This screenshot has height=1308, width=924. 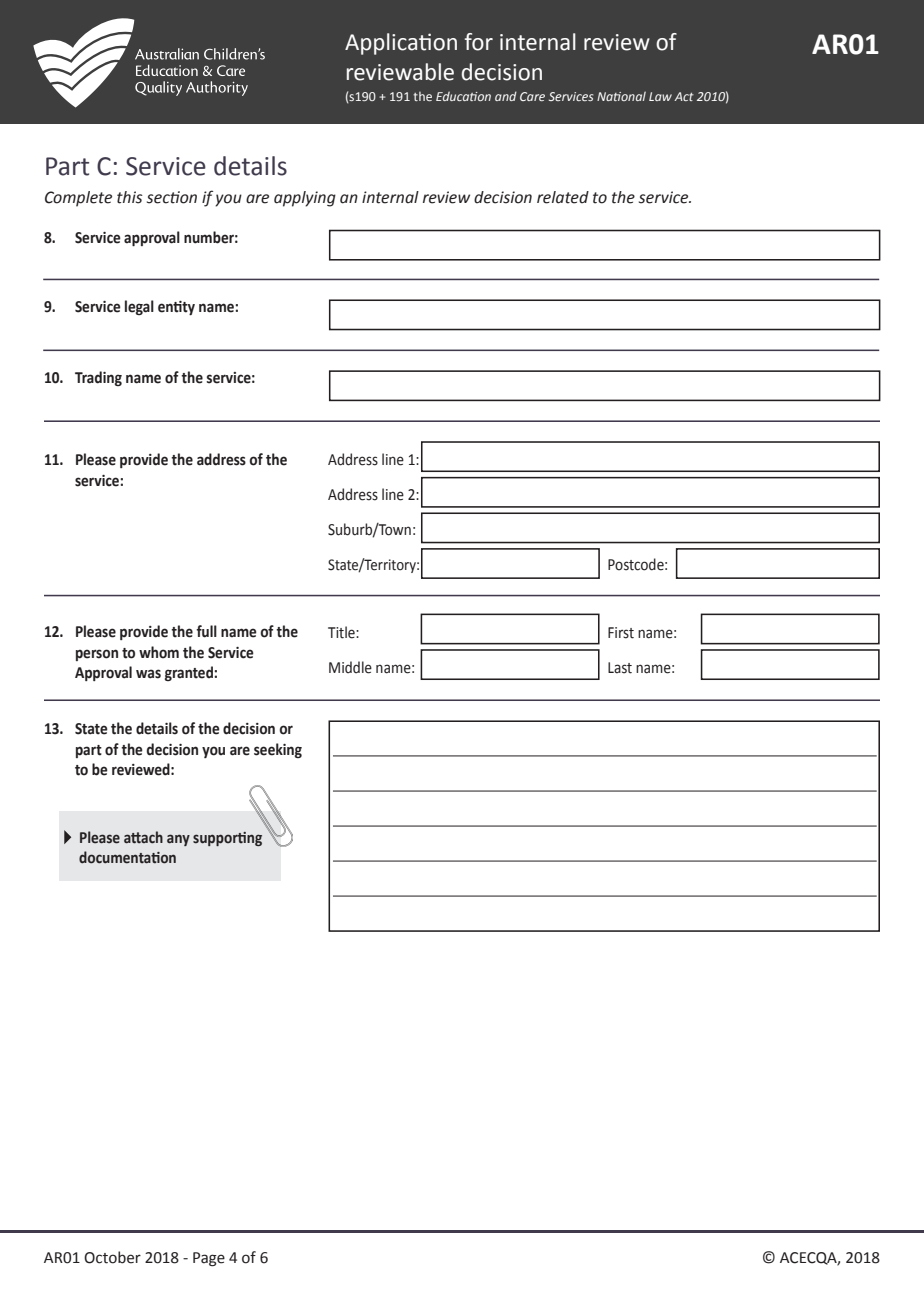 I want to click on October, so click(x=112, y=1257).
